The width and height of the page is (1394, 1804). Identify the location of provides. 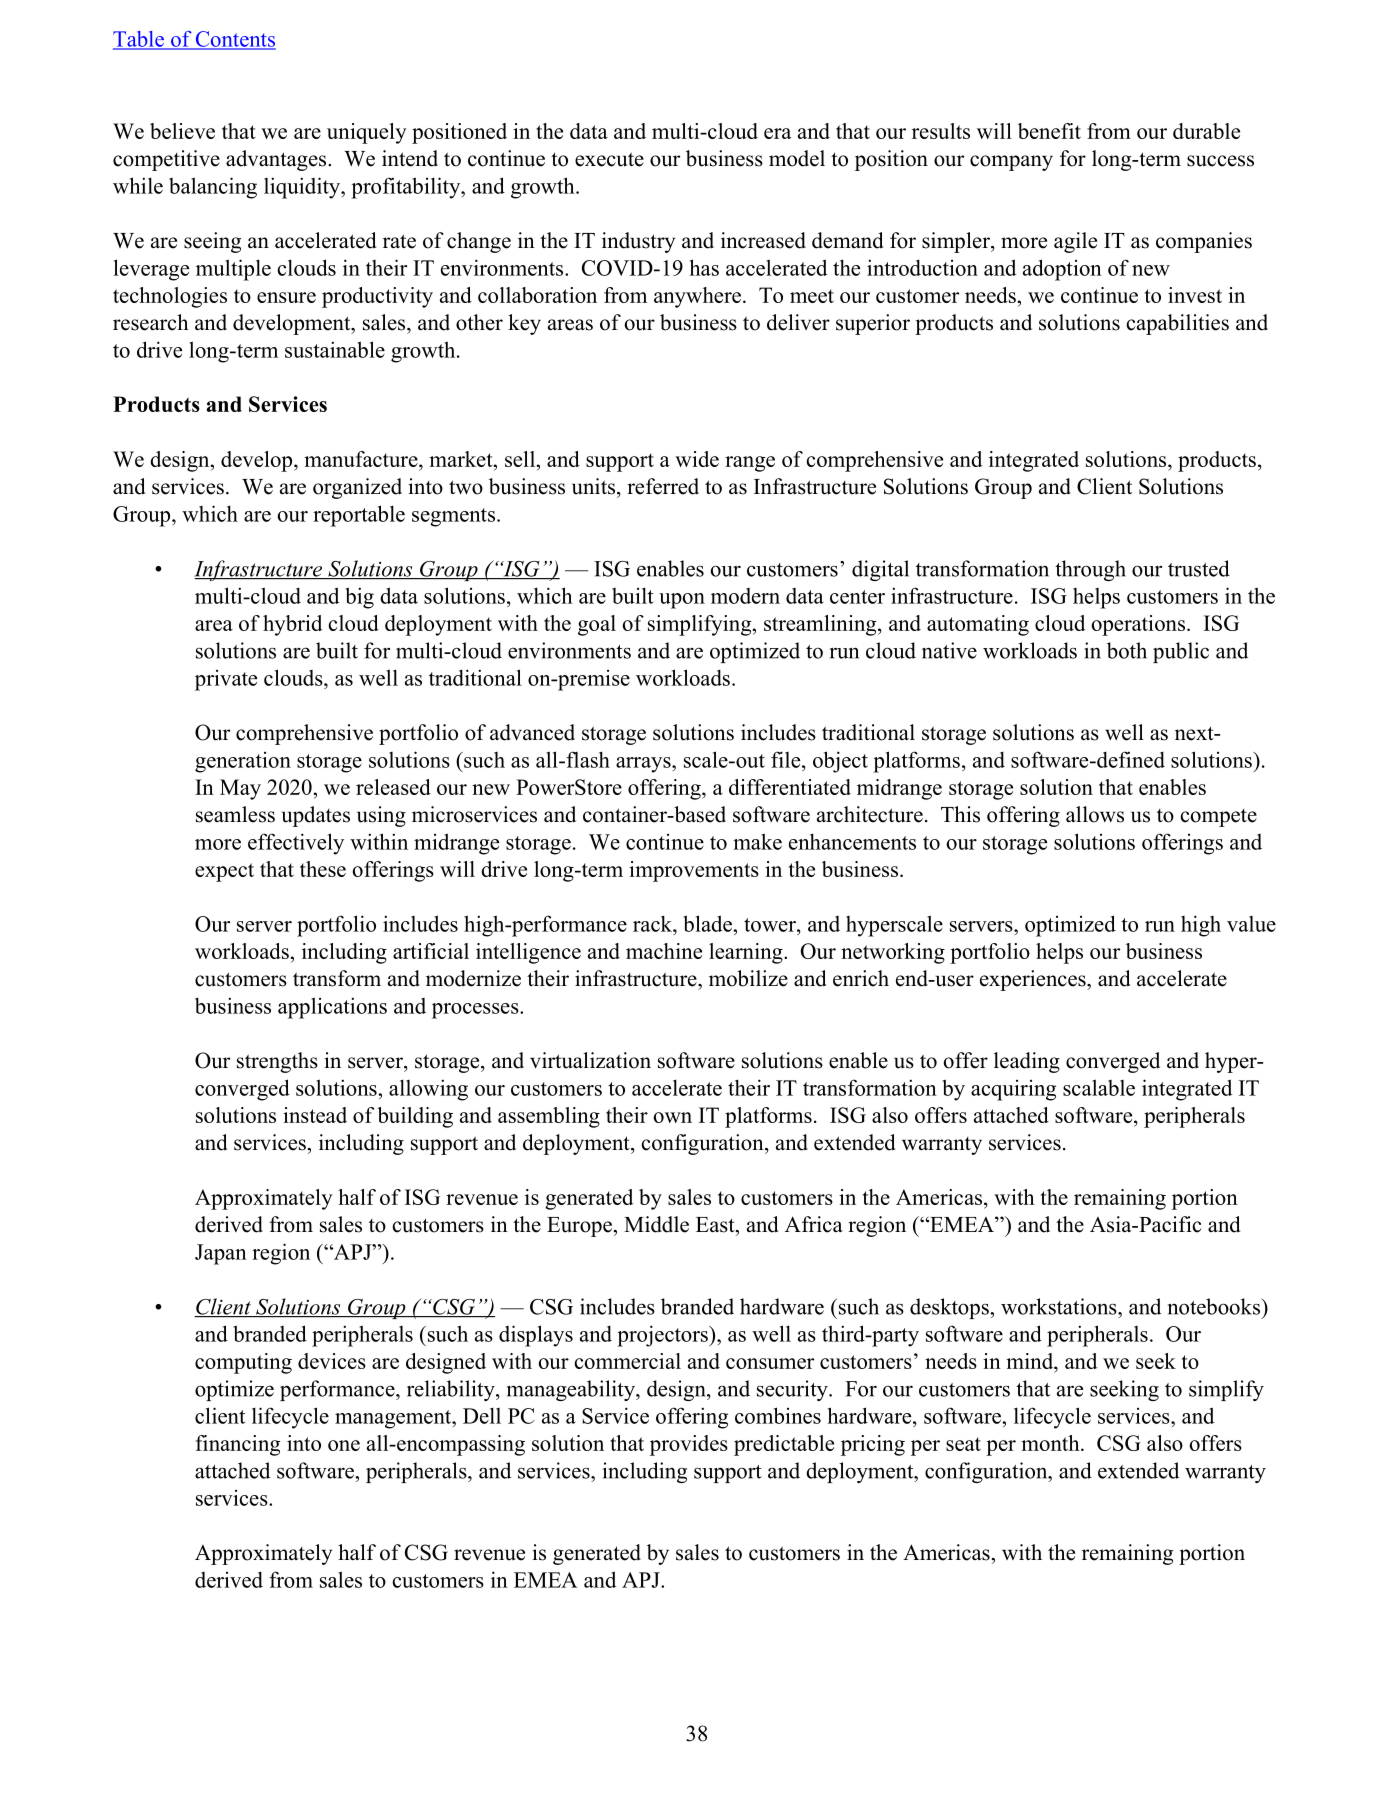
(689, 1445).
